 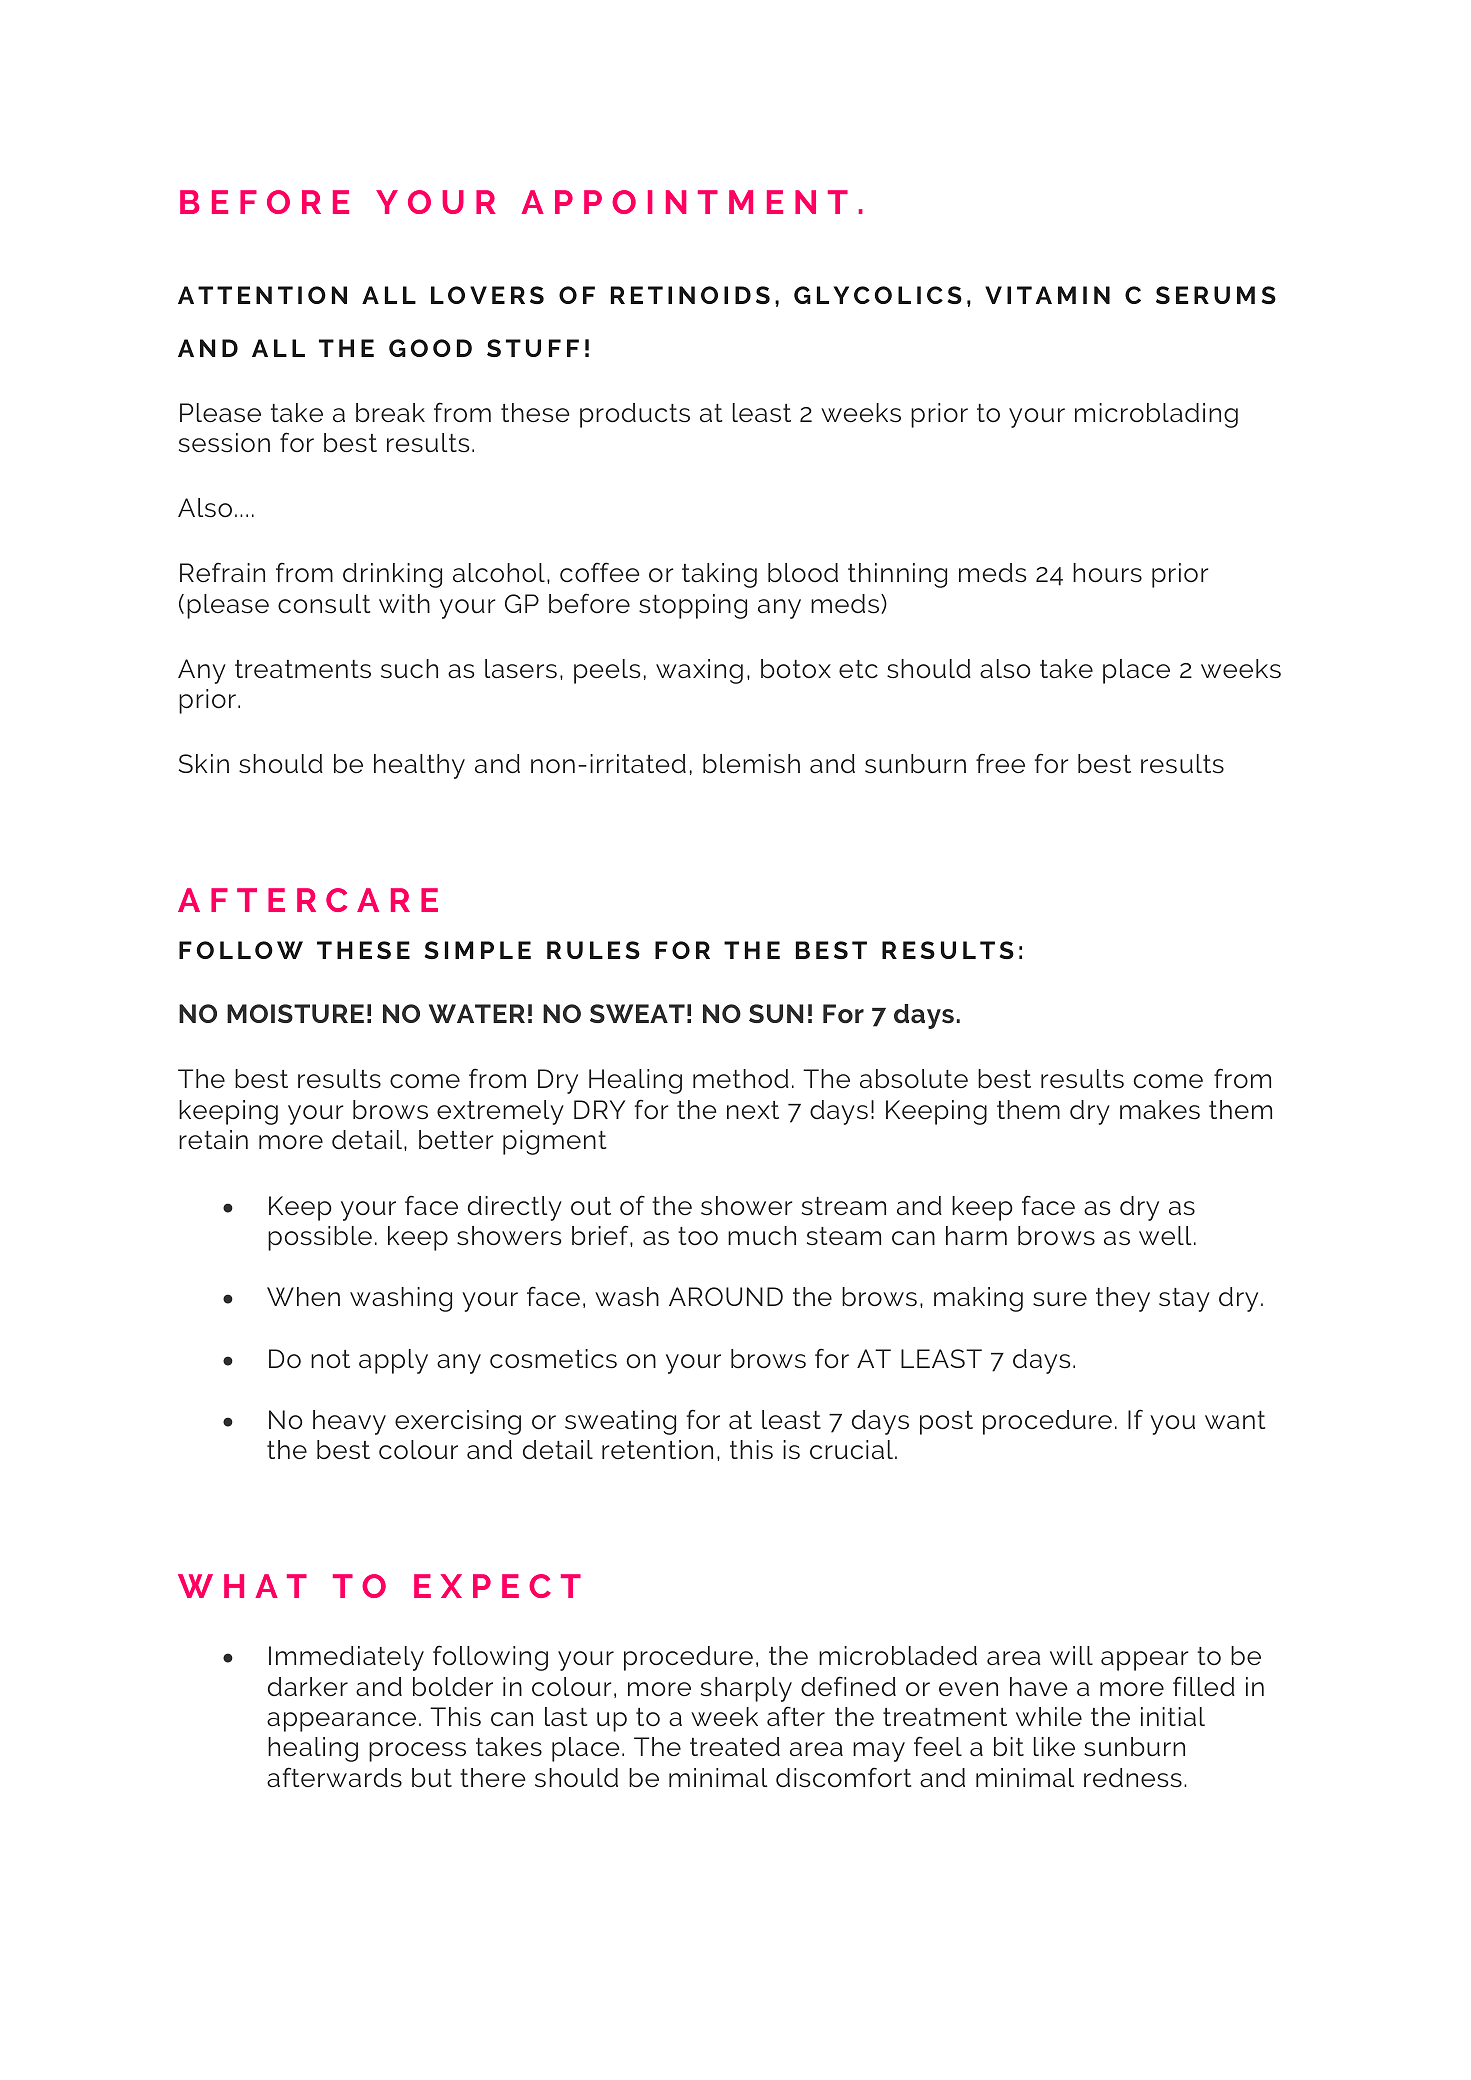 I want to click on hours, so click(x=1107, y=573).
